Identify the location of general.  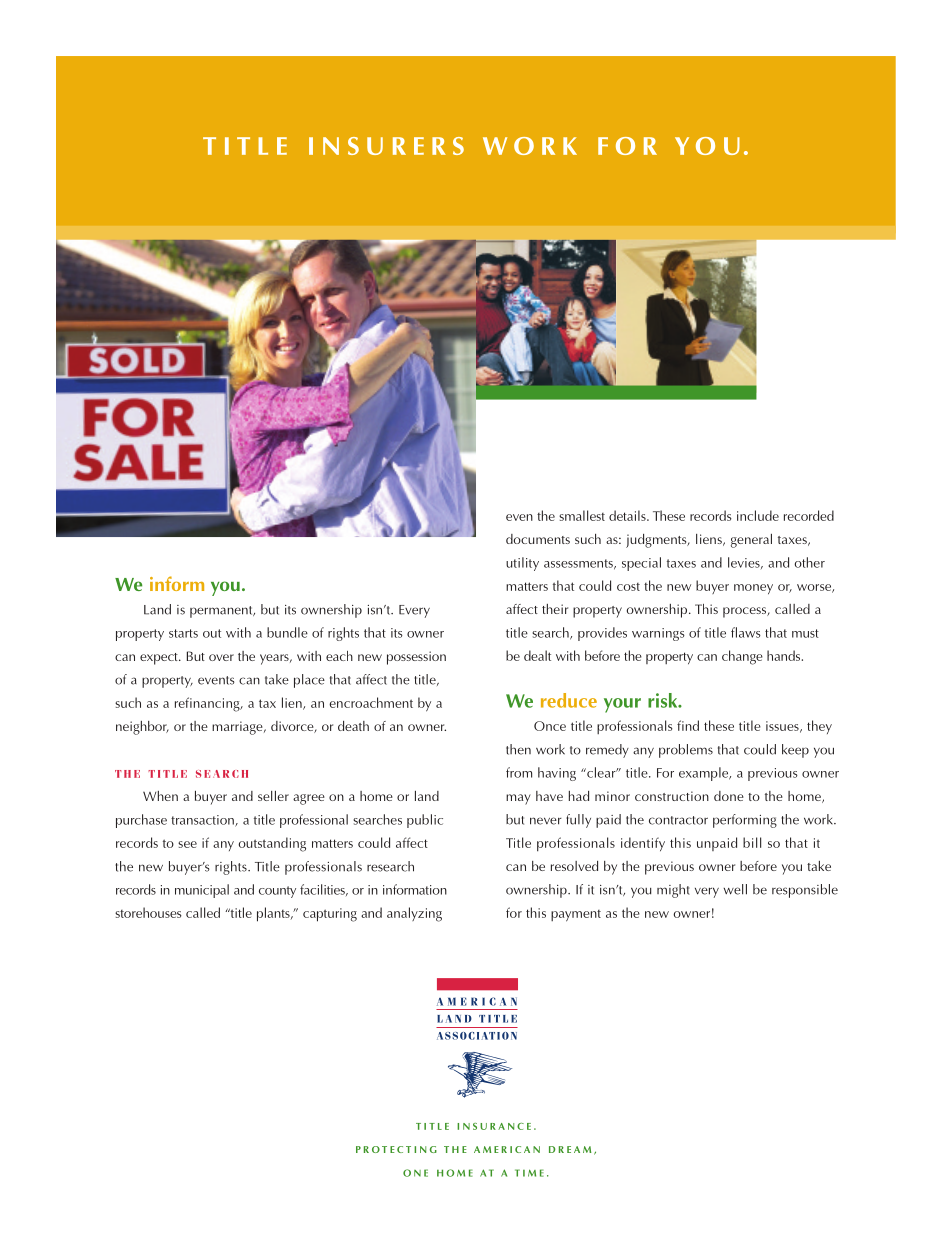
(751, 541).
